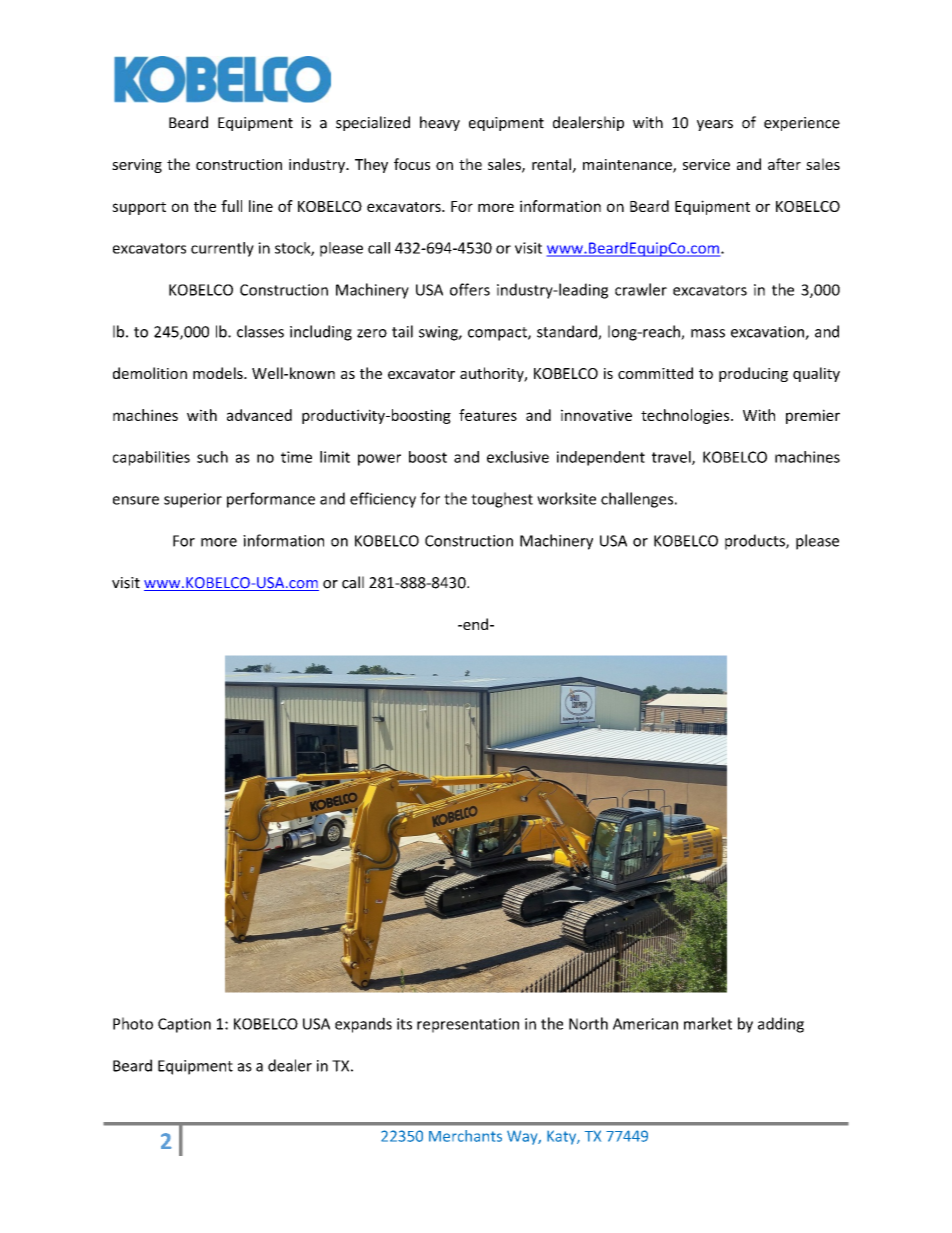 The width and height of the screenshot is (952, 1233). Describe the element at coordinates (465, 1136) in the screenshot. I see `Merchants` at that location.
